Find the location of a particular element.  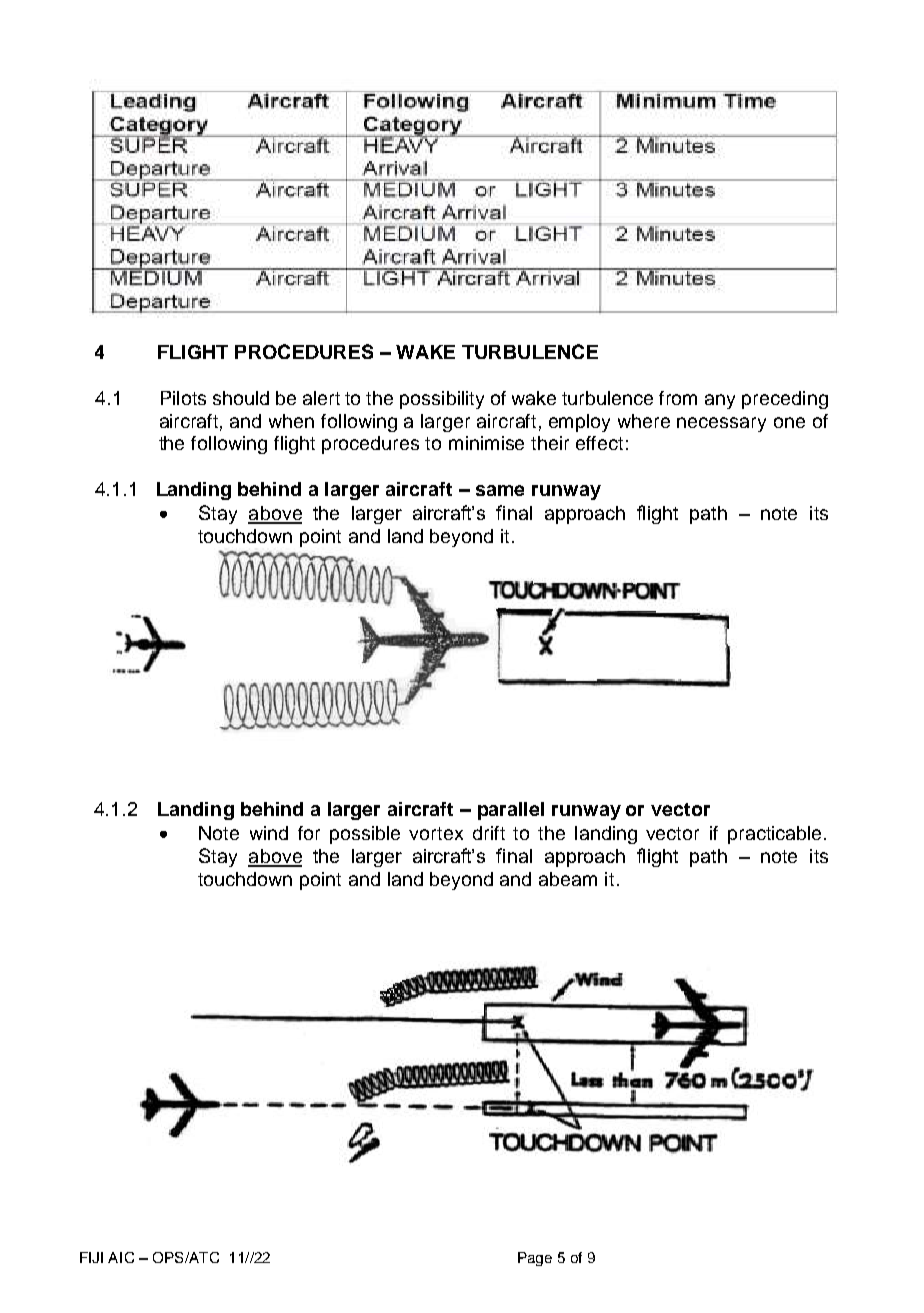

parallel is located at coordinates (511, 811).
